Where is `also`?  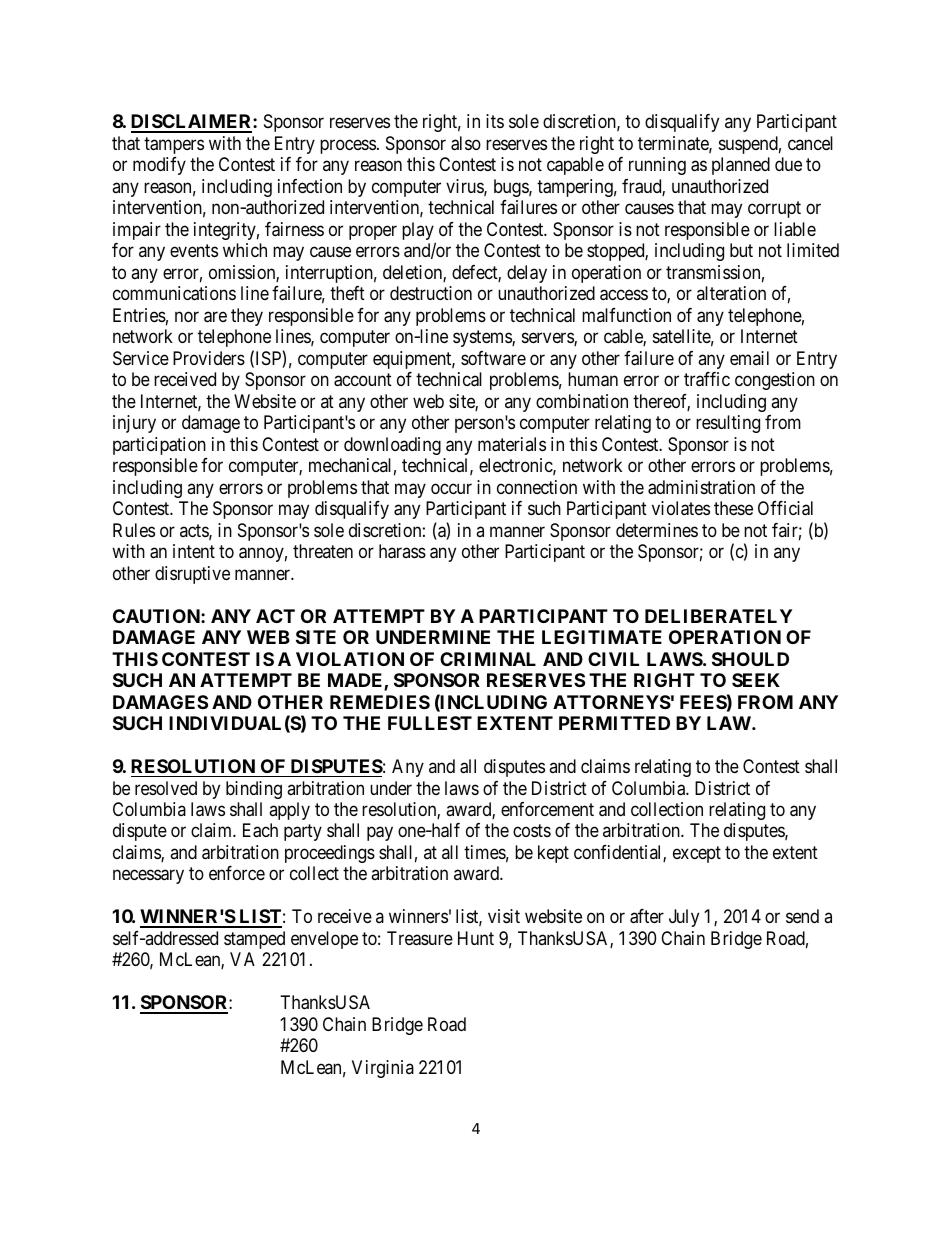
also is located at coordinates (466, 143).
